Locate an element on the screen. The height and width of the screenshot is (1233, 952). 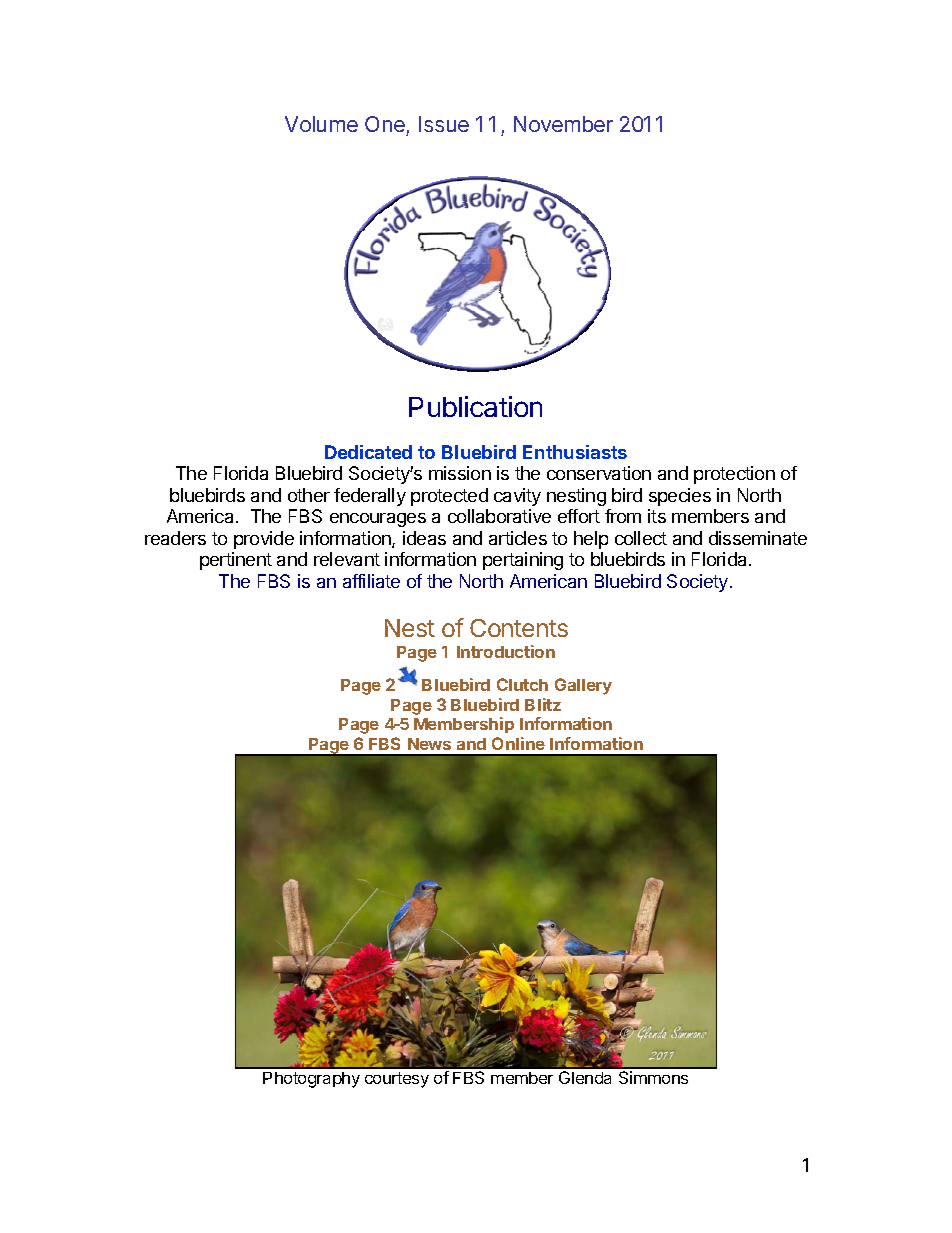
Photography is located at coordinates (311, 1080).
